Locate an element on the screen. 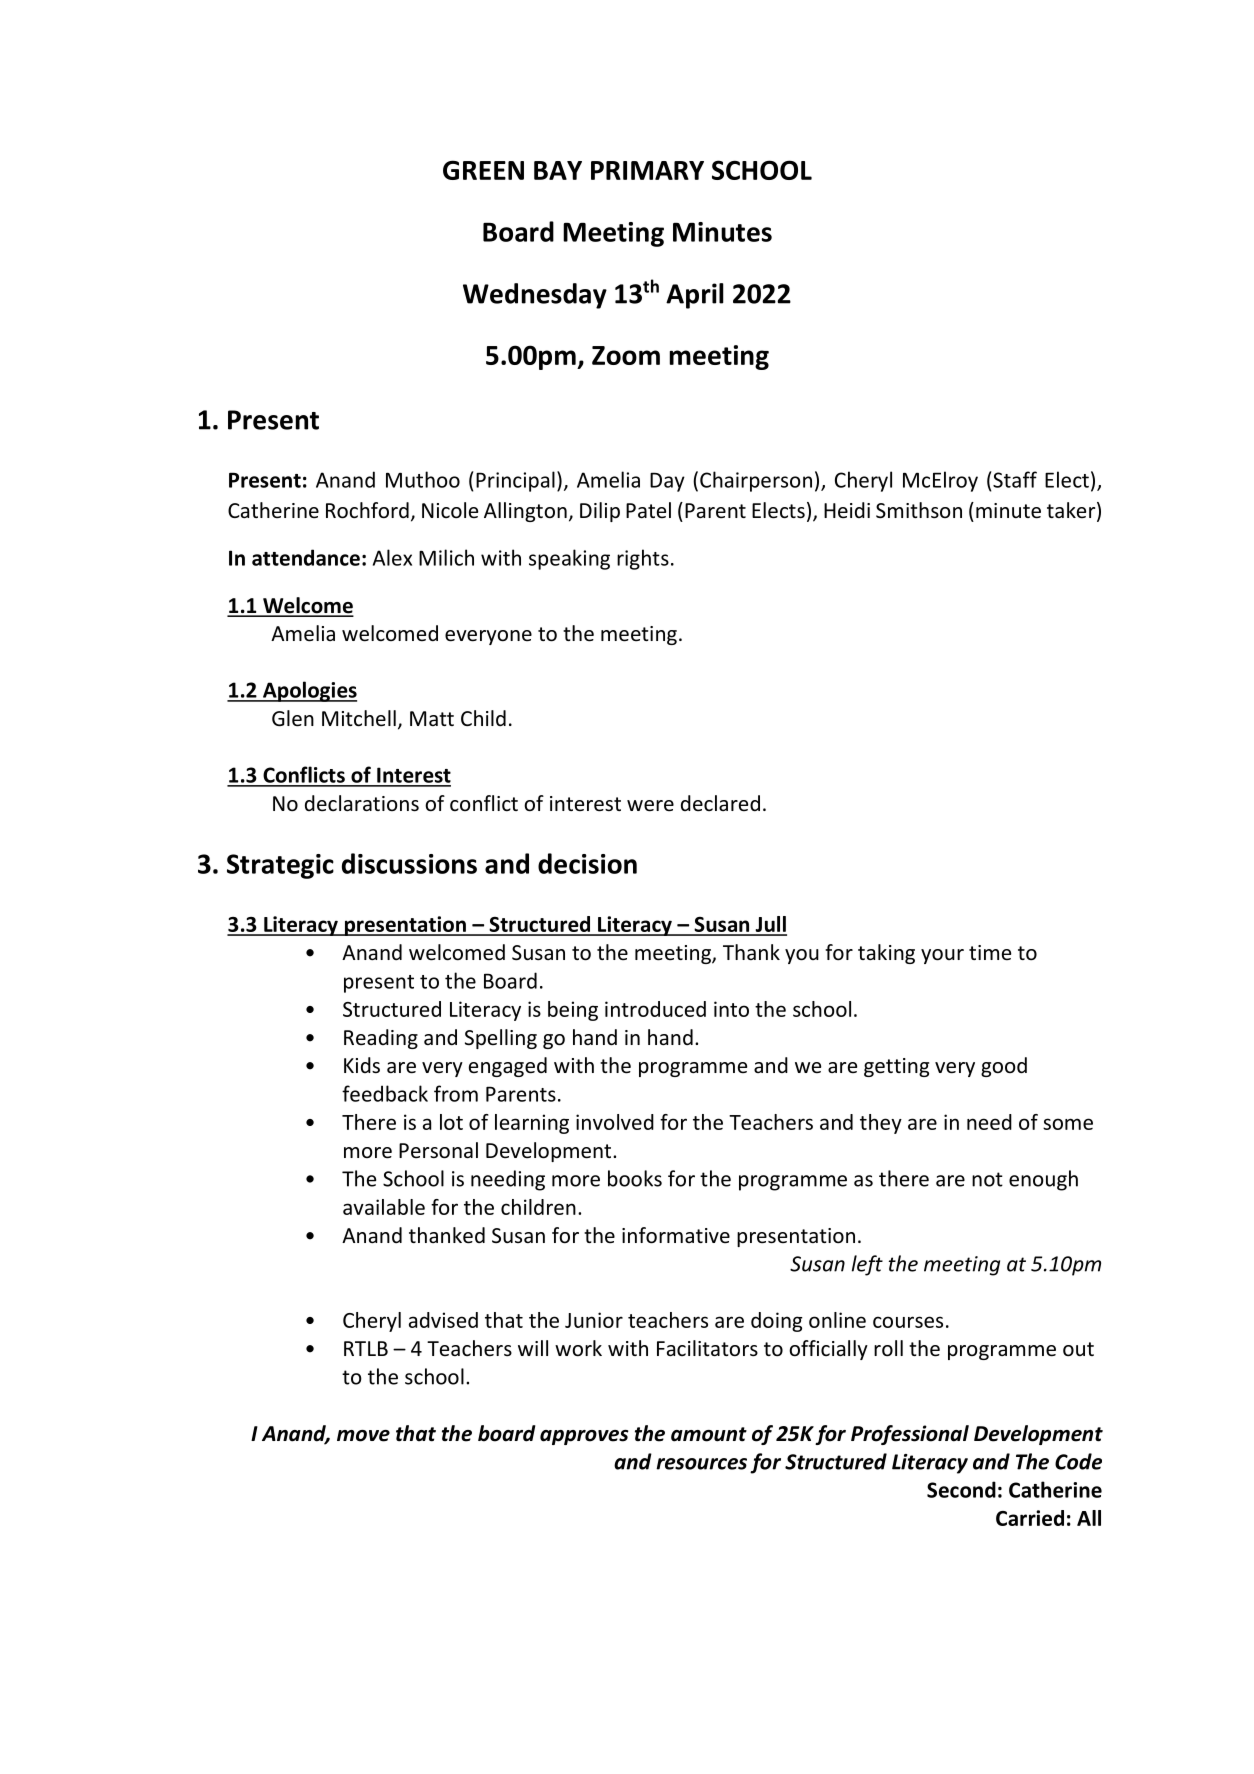 The width and height of the screenshot is (1254, 1774). resources is located at coordinates (701, 1464).
